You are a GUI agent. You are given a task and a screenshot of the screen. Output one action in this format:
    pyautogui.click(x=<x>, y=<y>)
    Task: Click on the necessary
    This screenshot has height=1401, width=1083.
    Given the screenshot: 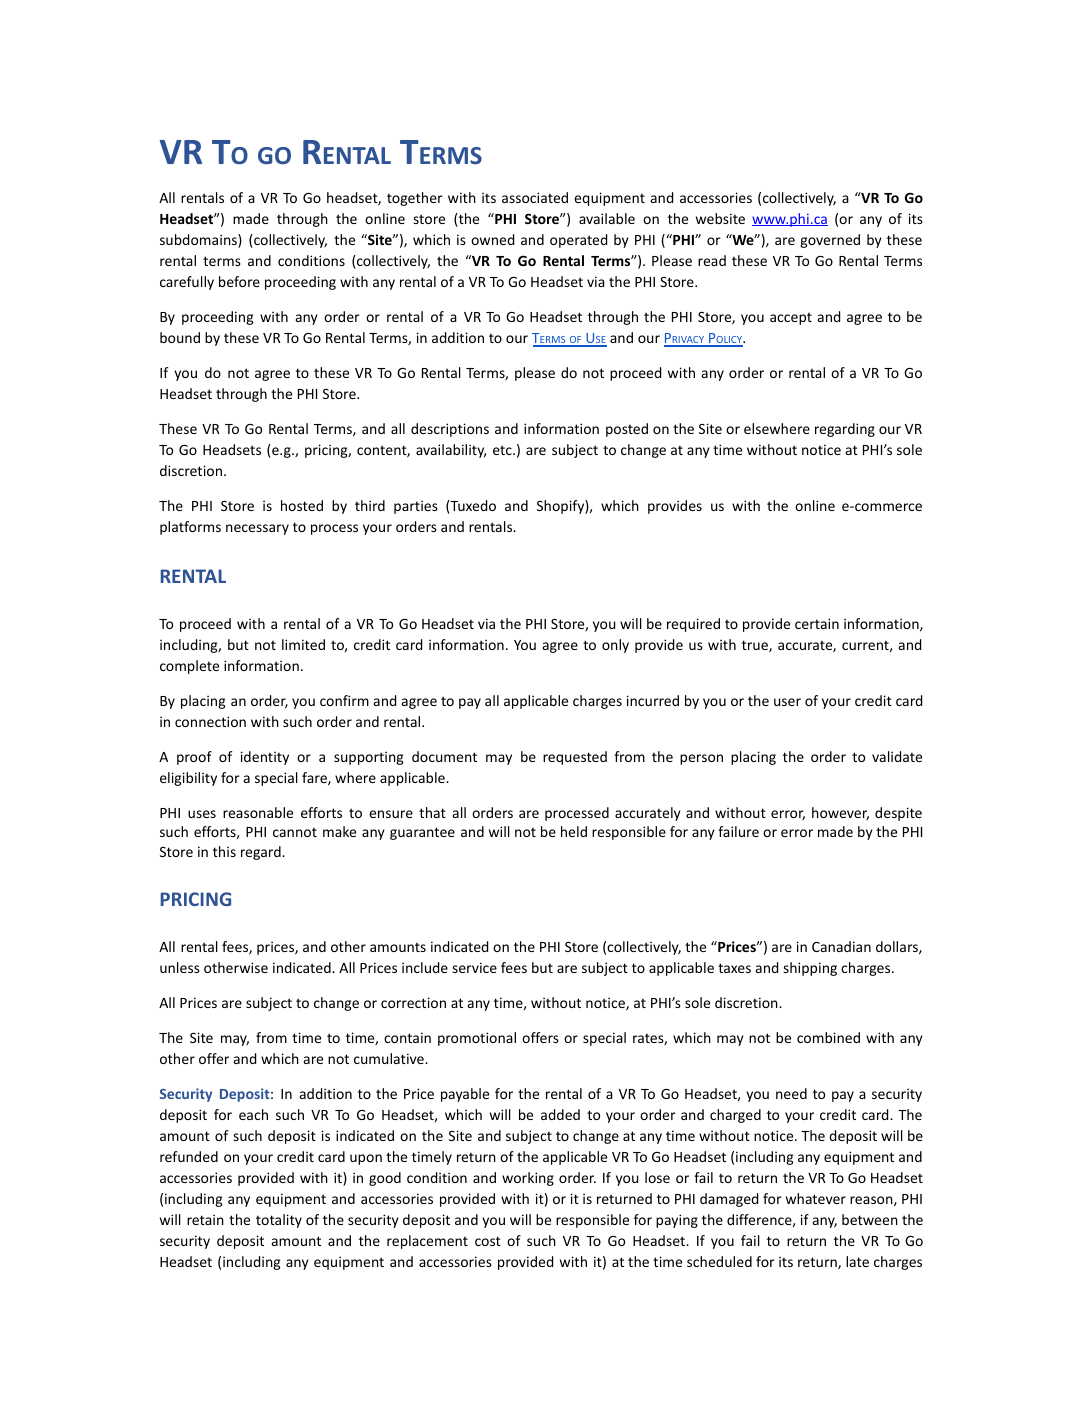 What is the action you would take?
    pyautogui.click(x=257, y=529)
